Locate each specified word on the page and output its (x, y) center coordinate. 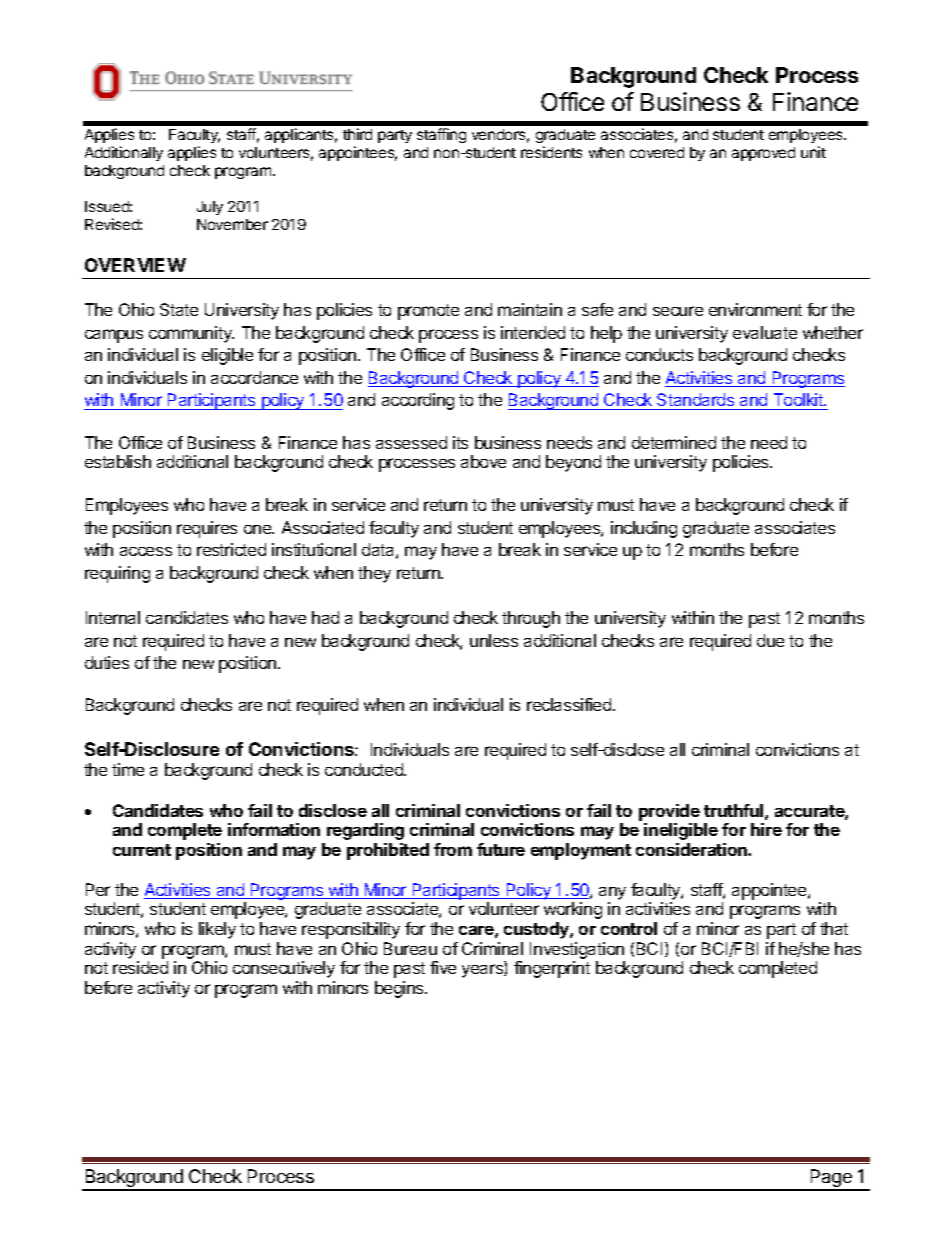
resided (140, 967)
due (770, 640)
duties (107, 662)
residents (551, 152)
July (210, 208)
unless (494, 640)
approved (763, 154)
